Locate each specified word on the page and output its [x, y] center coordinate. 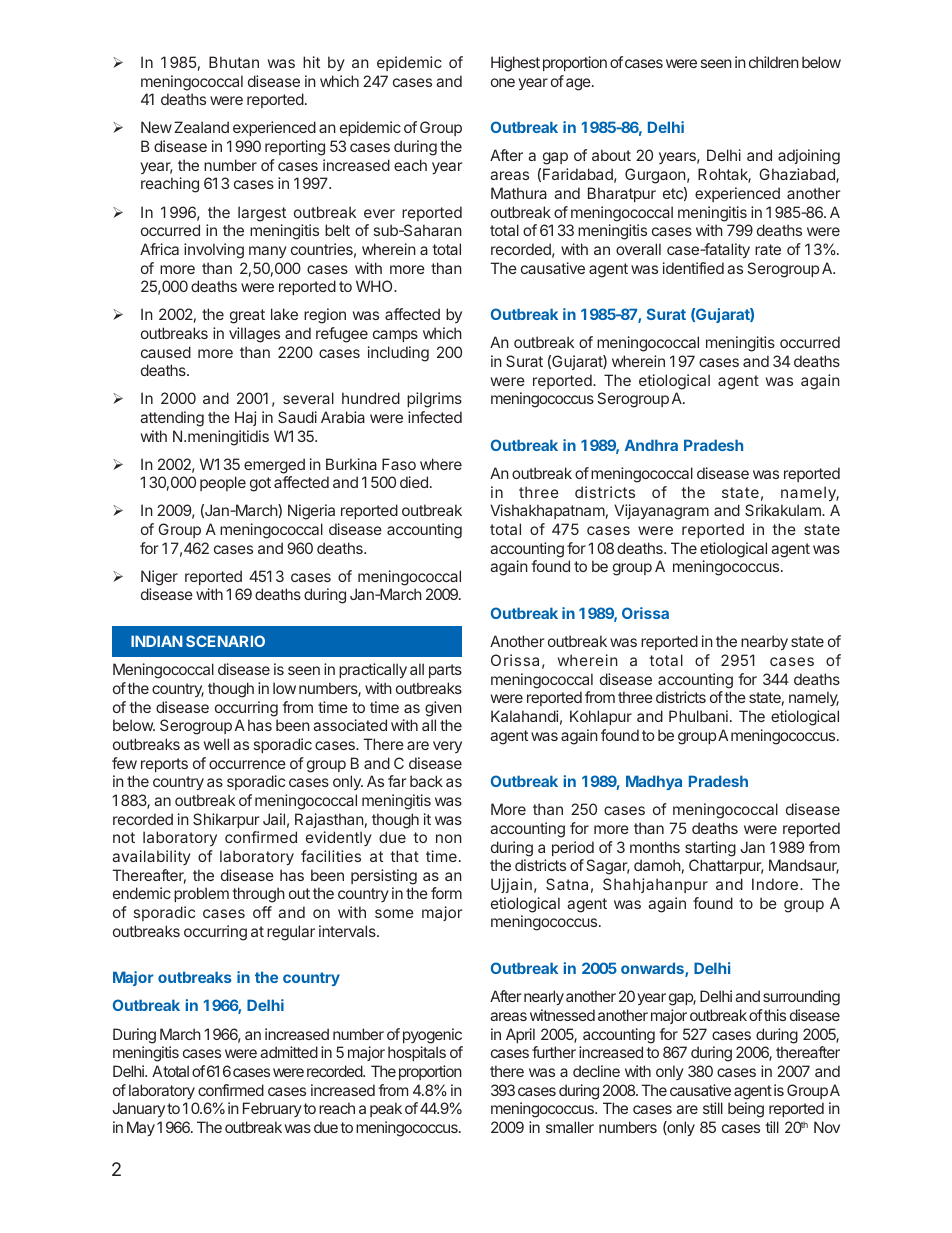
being [746, 1110]
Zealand [201, 127]
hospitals [417, 1053]
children [774, 62]
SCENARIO [225, 641]
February [272, 1109]
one [503, 82]
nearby [764, 642]
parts [445, 671]
